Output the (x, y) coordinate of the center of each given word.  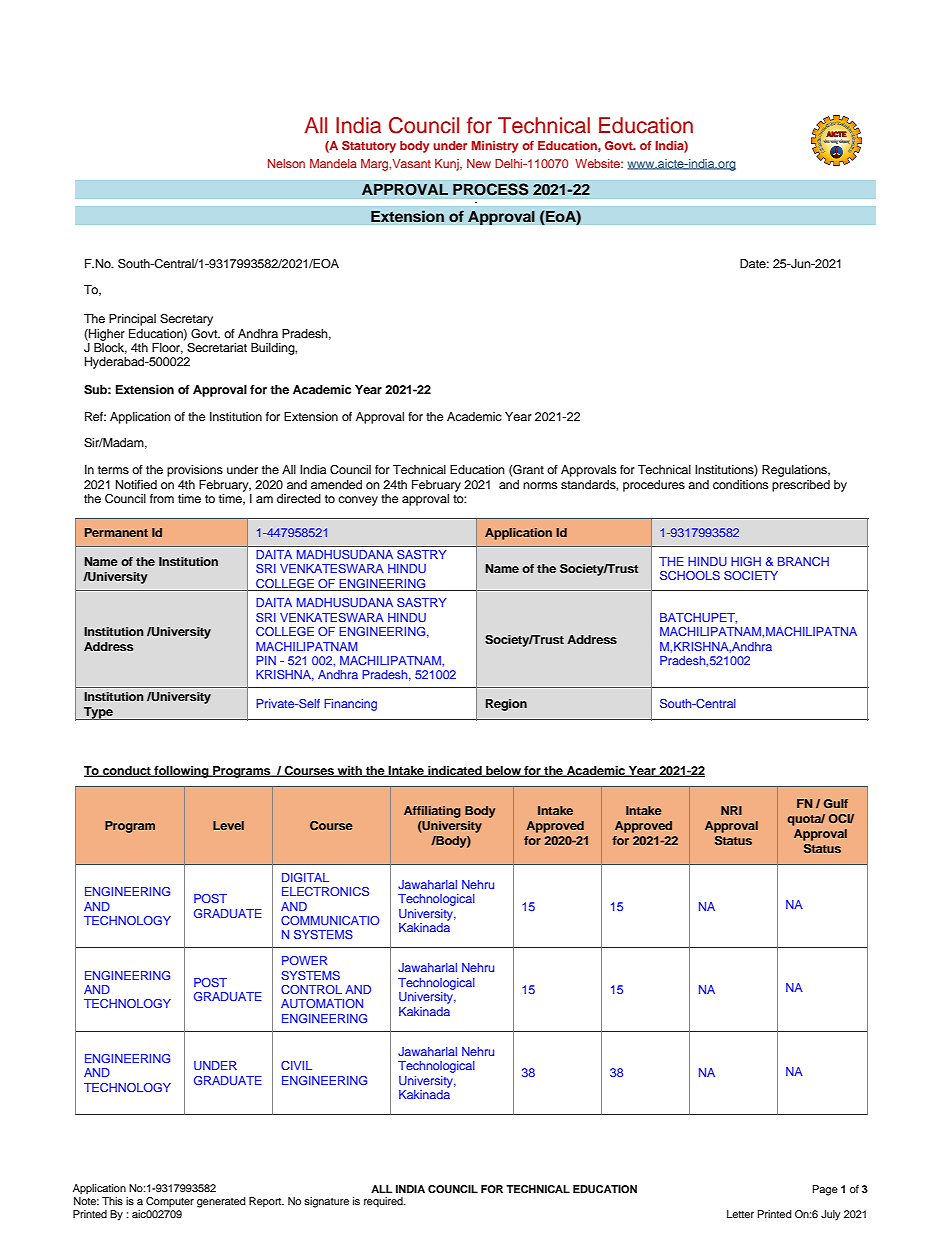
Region (506, 705)
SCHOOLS (690, 575)
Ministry (495, 147)
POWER (304, 960)
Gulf (836, 803)
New (479, 163)
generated (221, 1202)
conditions (740, 484)
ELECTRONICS (325, 891)
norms (540, 485)
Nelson (286, 163)
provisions (195, 471)
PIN (266, 660)
